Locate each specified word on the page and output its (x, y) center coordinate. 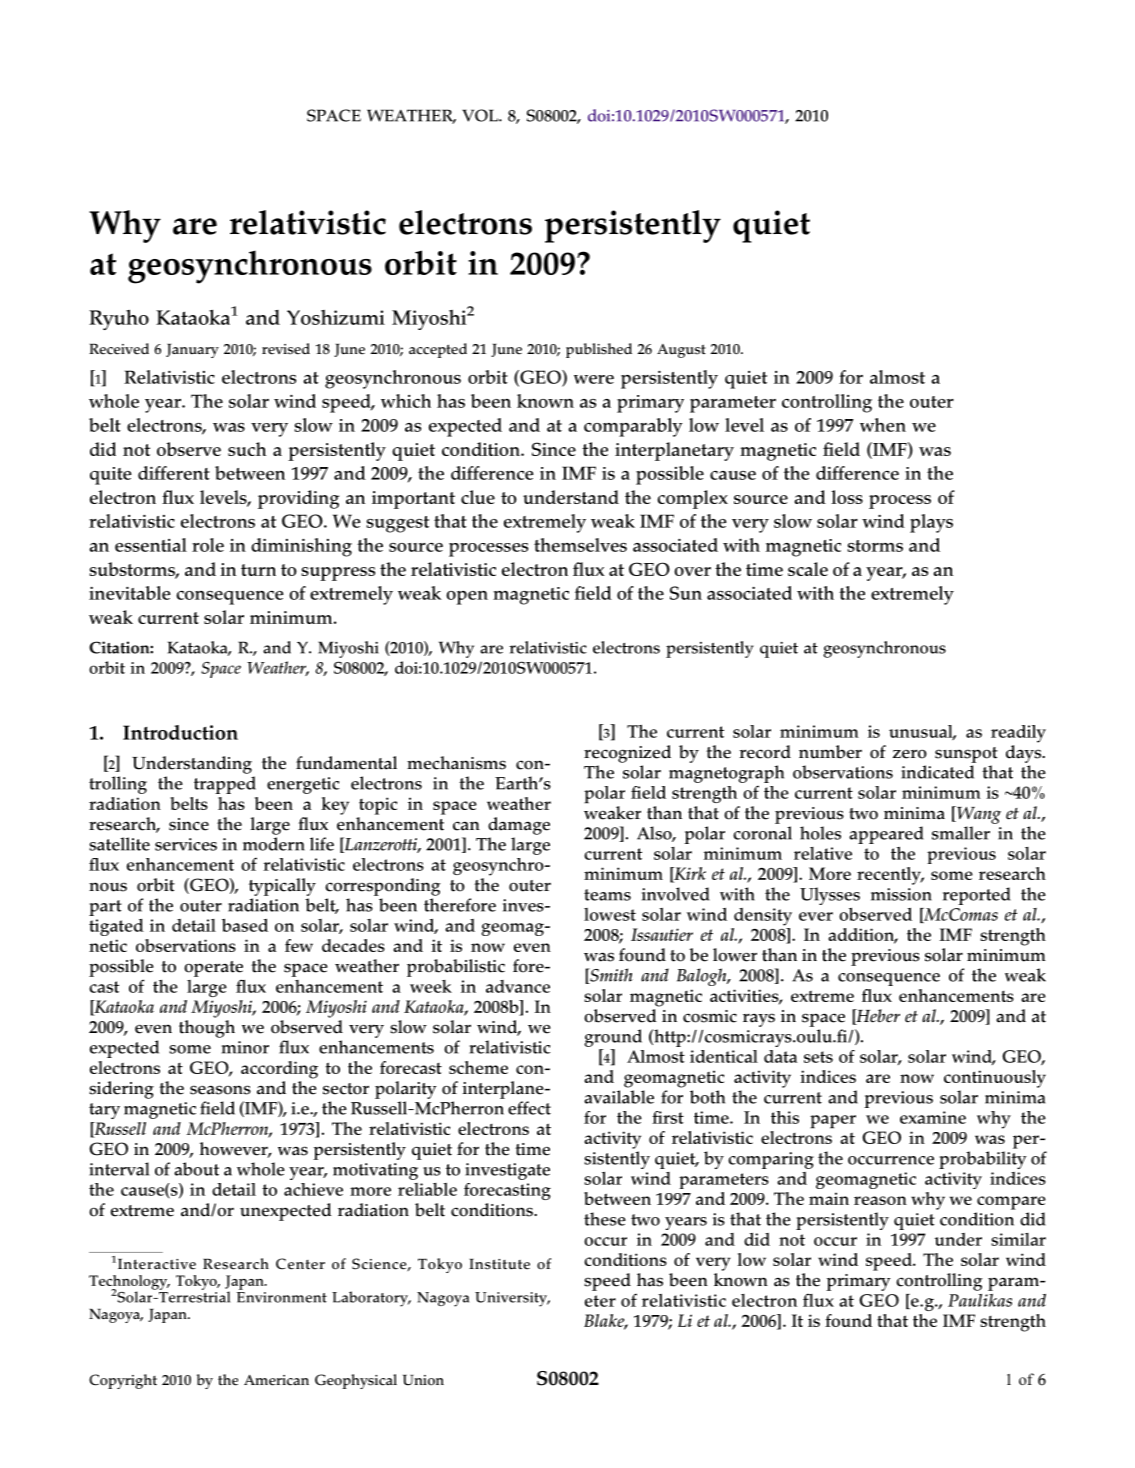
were (594, 379)
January (192, 351)
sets (818, 1057)
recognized (627, 754)
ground (613, 1038)
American (276, 1380)
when (883, 425)
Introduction (180, 732)
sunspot (966, 755)
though (207, 1029)
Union (423, 1380)
